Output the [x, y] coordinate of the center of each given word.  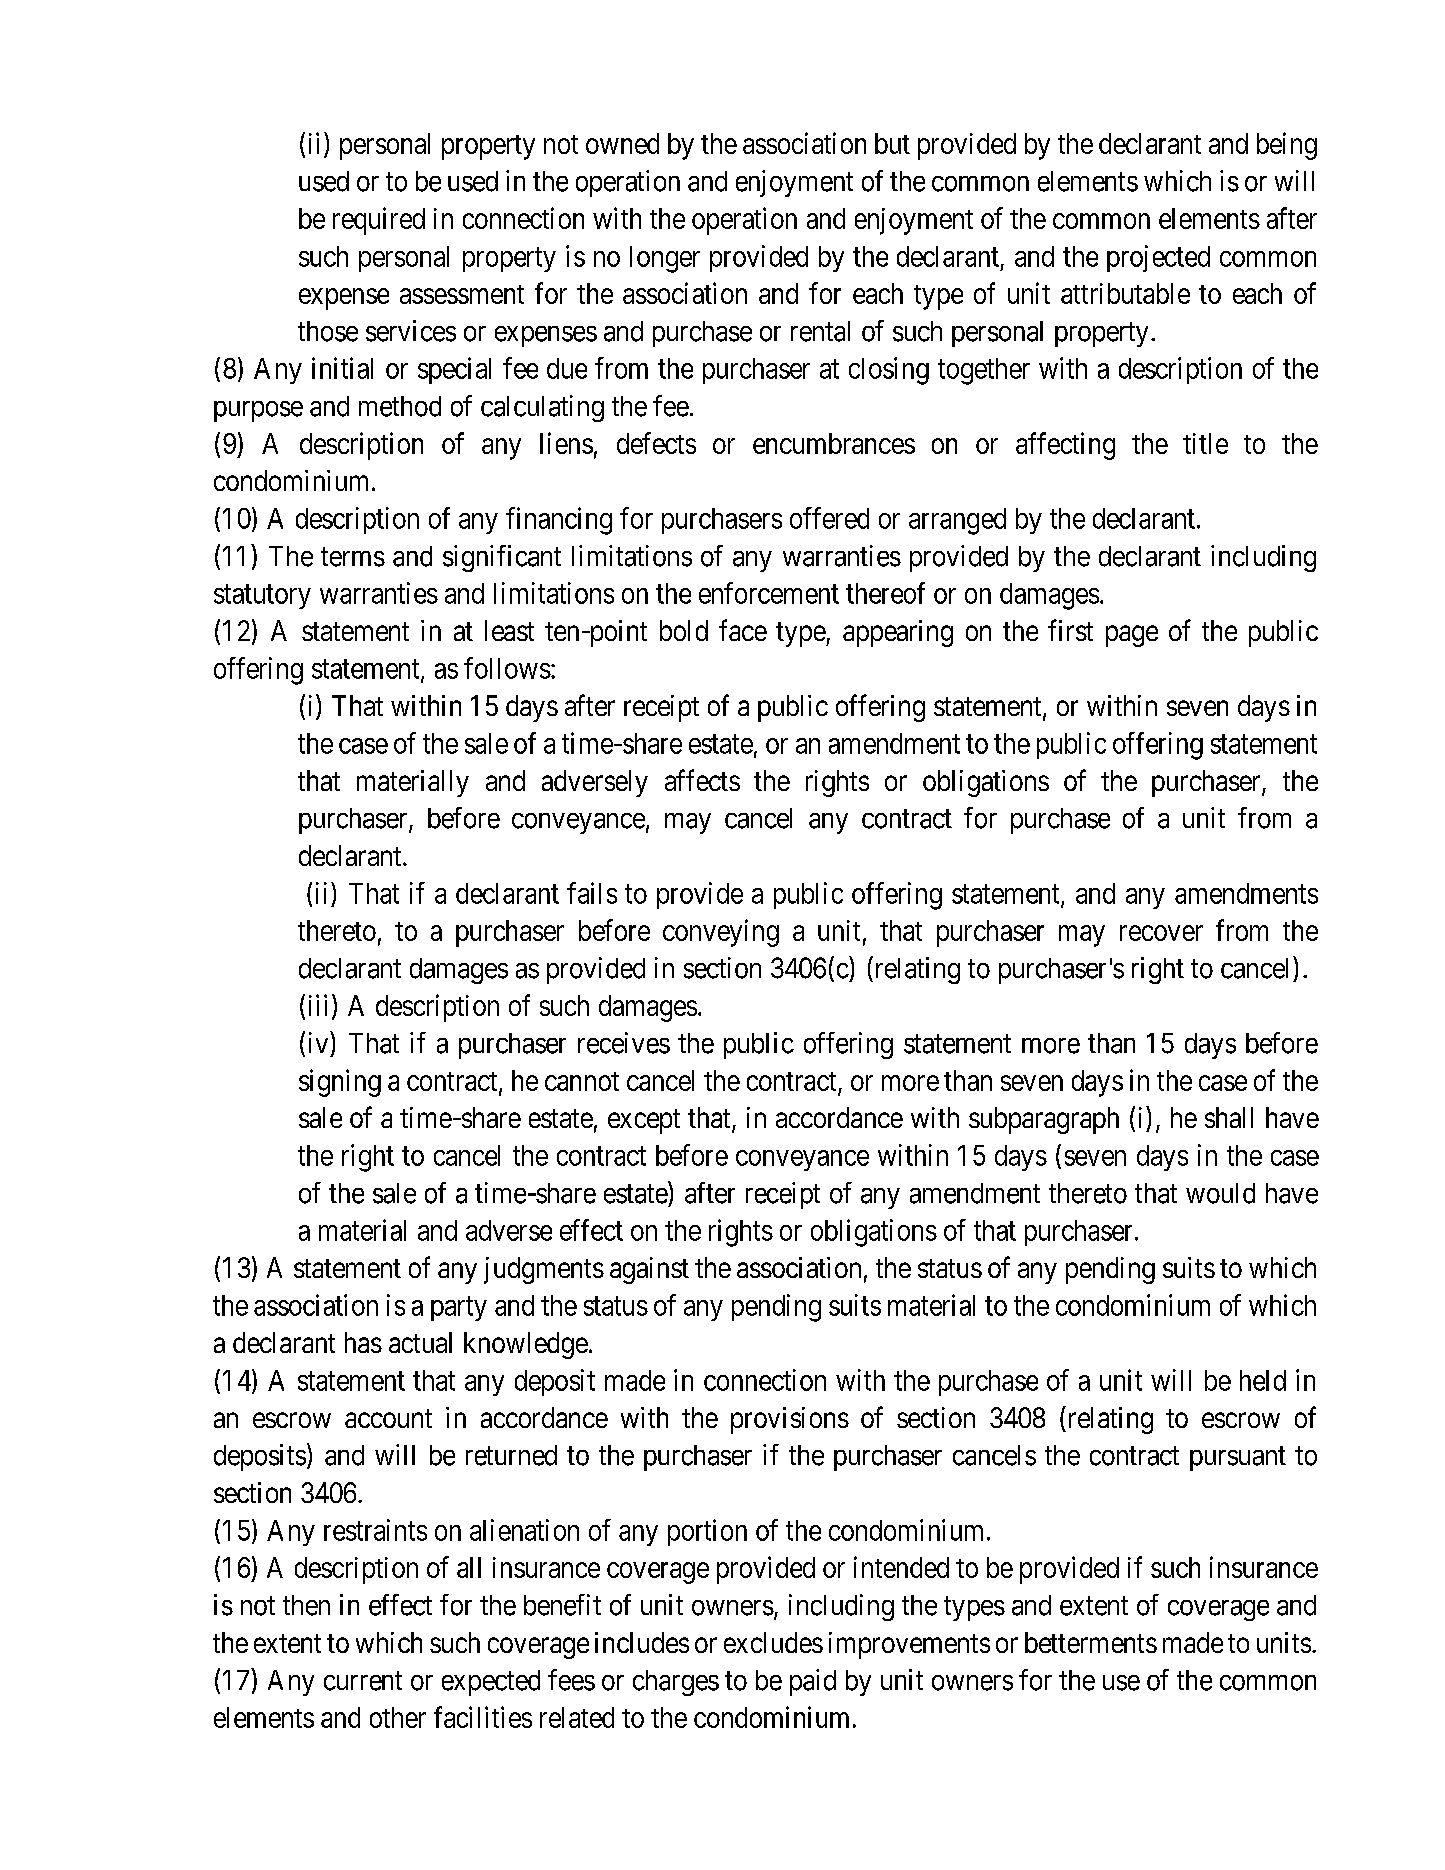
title [1205, 443]
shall [1229, 1117]
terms [353, 557]
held [1263, 1380]
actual [420, 1342]
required [379, 221]
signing [340, 1083]
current [363, 1681]
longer [665, 259]
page [1132, 636]
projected [1158, 258]
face [743, 630]
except [644, 1121]
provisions [790, 1420]
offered [829, 518]
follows [507, 668]
